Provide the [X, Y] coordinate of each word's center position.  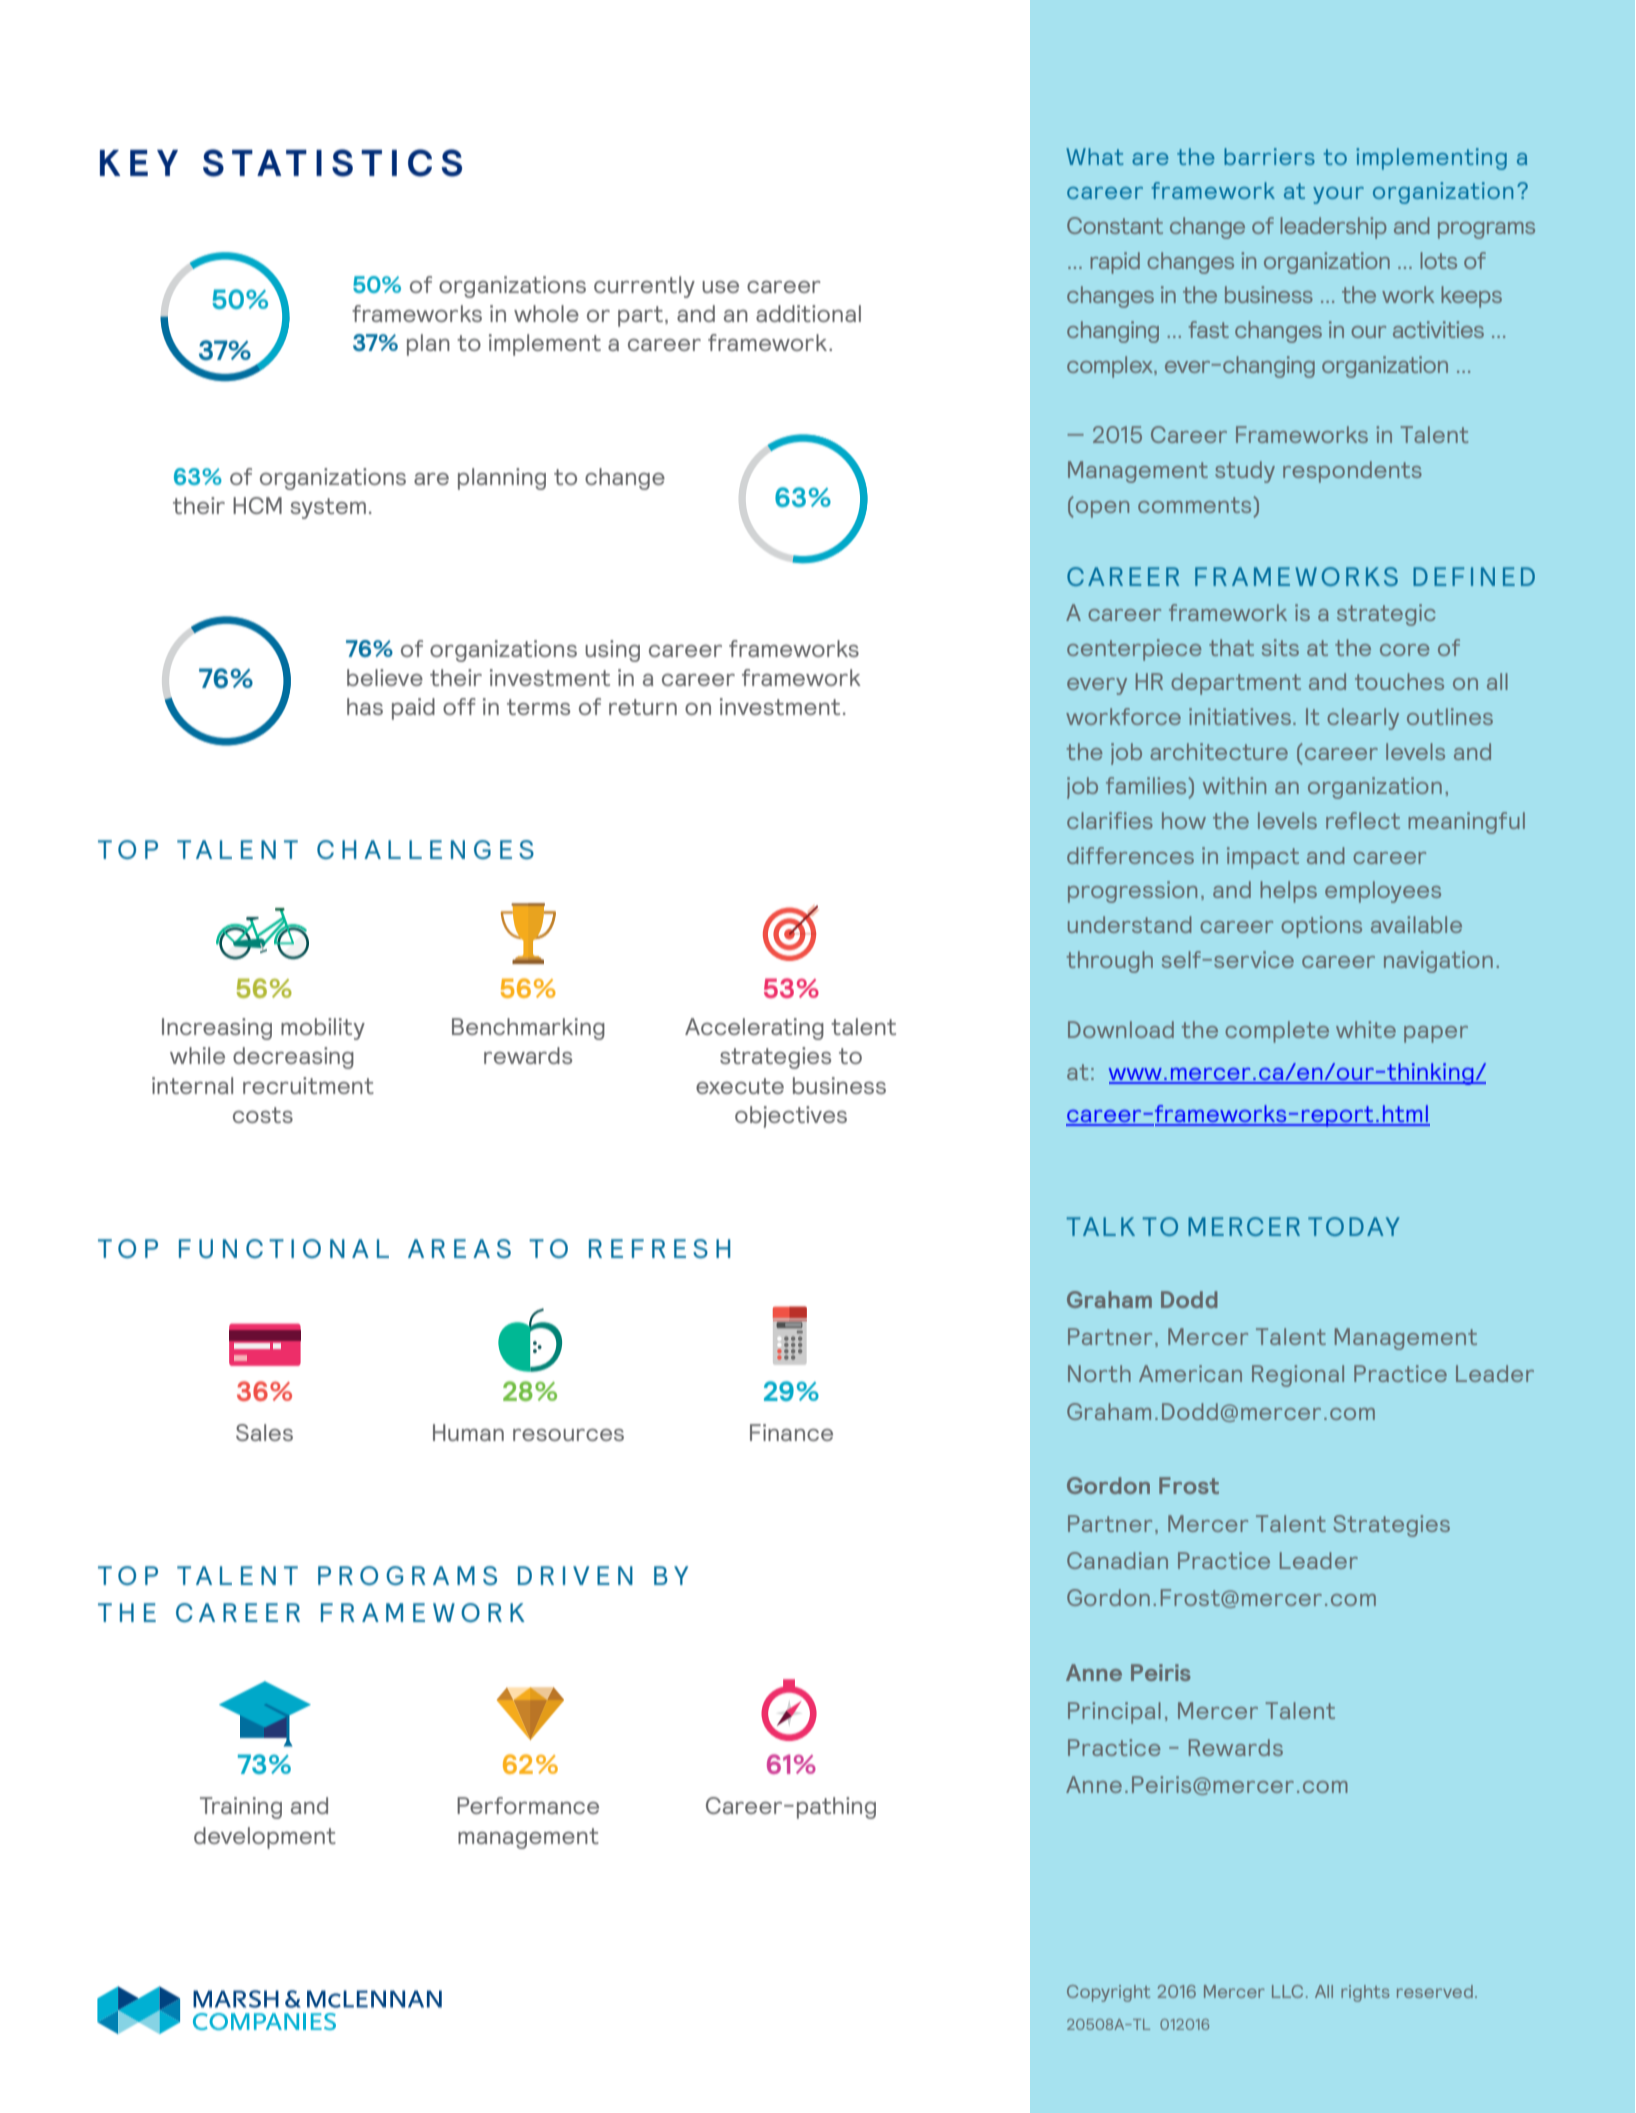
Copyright [1108, 1993]
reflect [1363, 820]
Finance [791, 1432]
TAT [269, 163]
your [1338, 195]
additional [808, 313]
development [265, 1838]
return [643, 707]
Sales [264, 1432]
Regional [1298, 1376]
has [365, 706]
